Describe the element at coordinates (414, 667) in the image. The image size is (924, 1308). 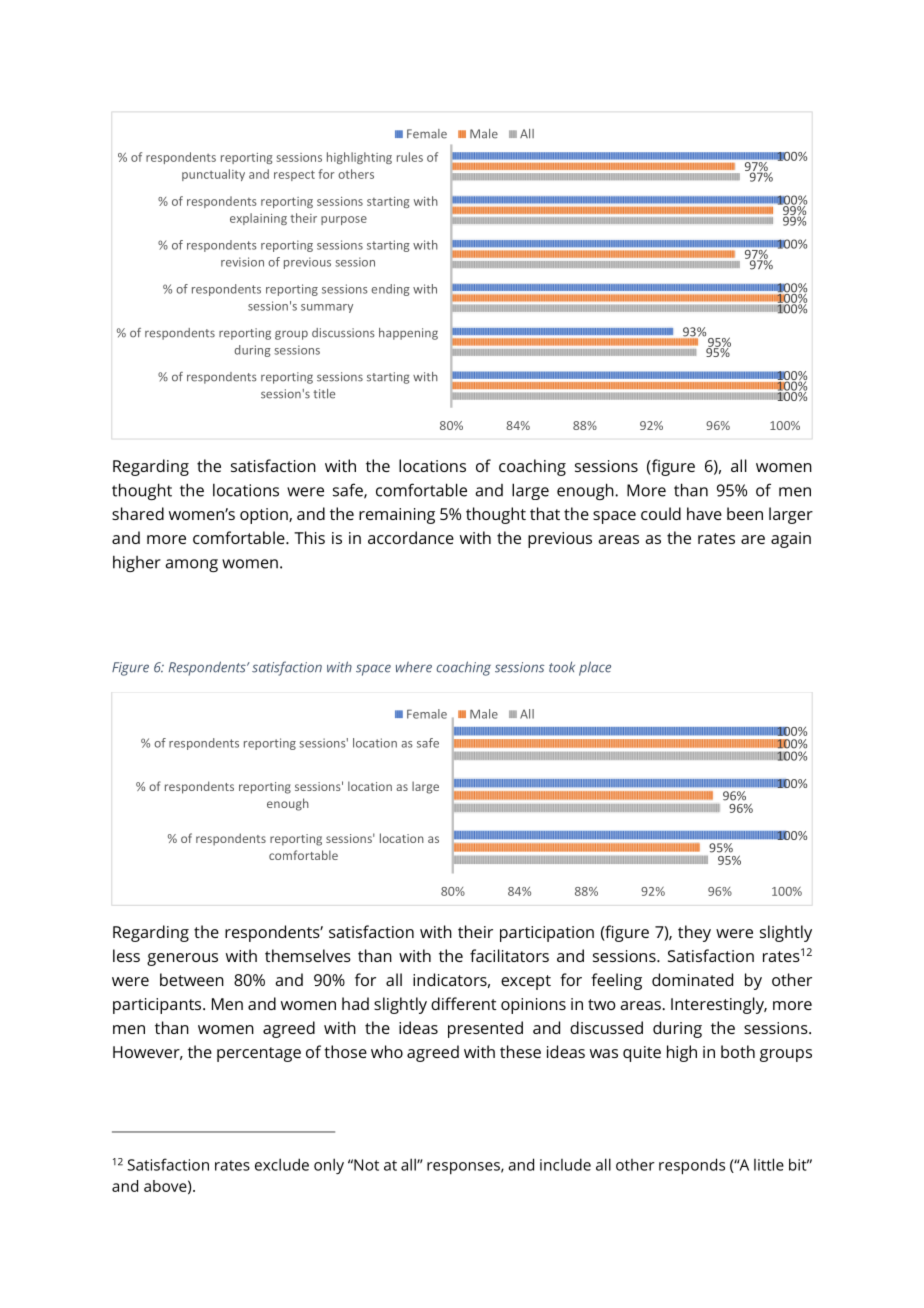
I see `where` at that location.
